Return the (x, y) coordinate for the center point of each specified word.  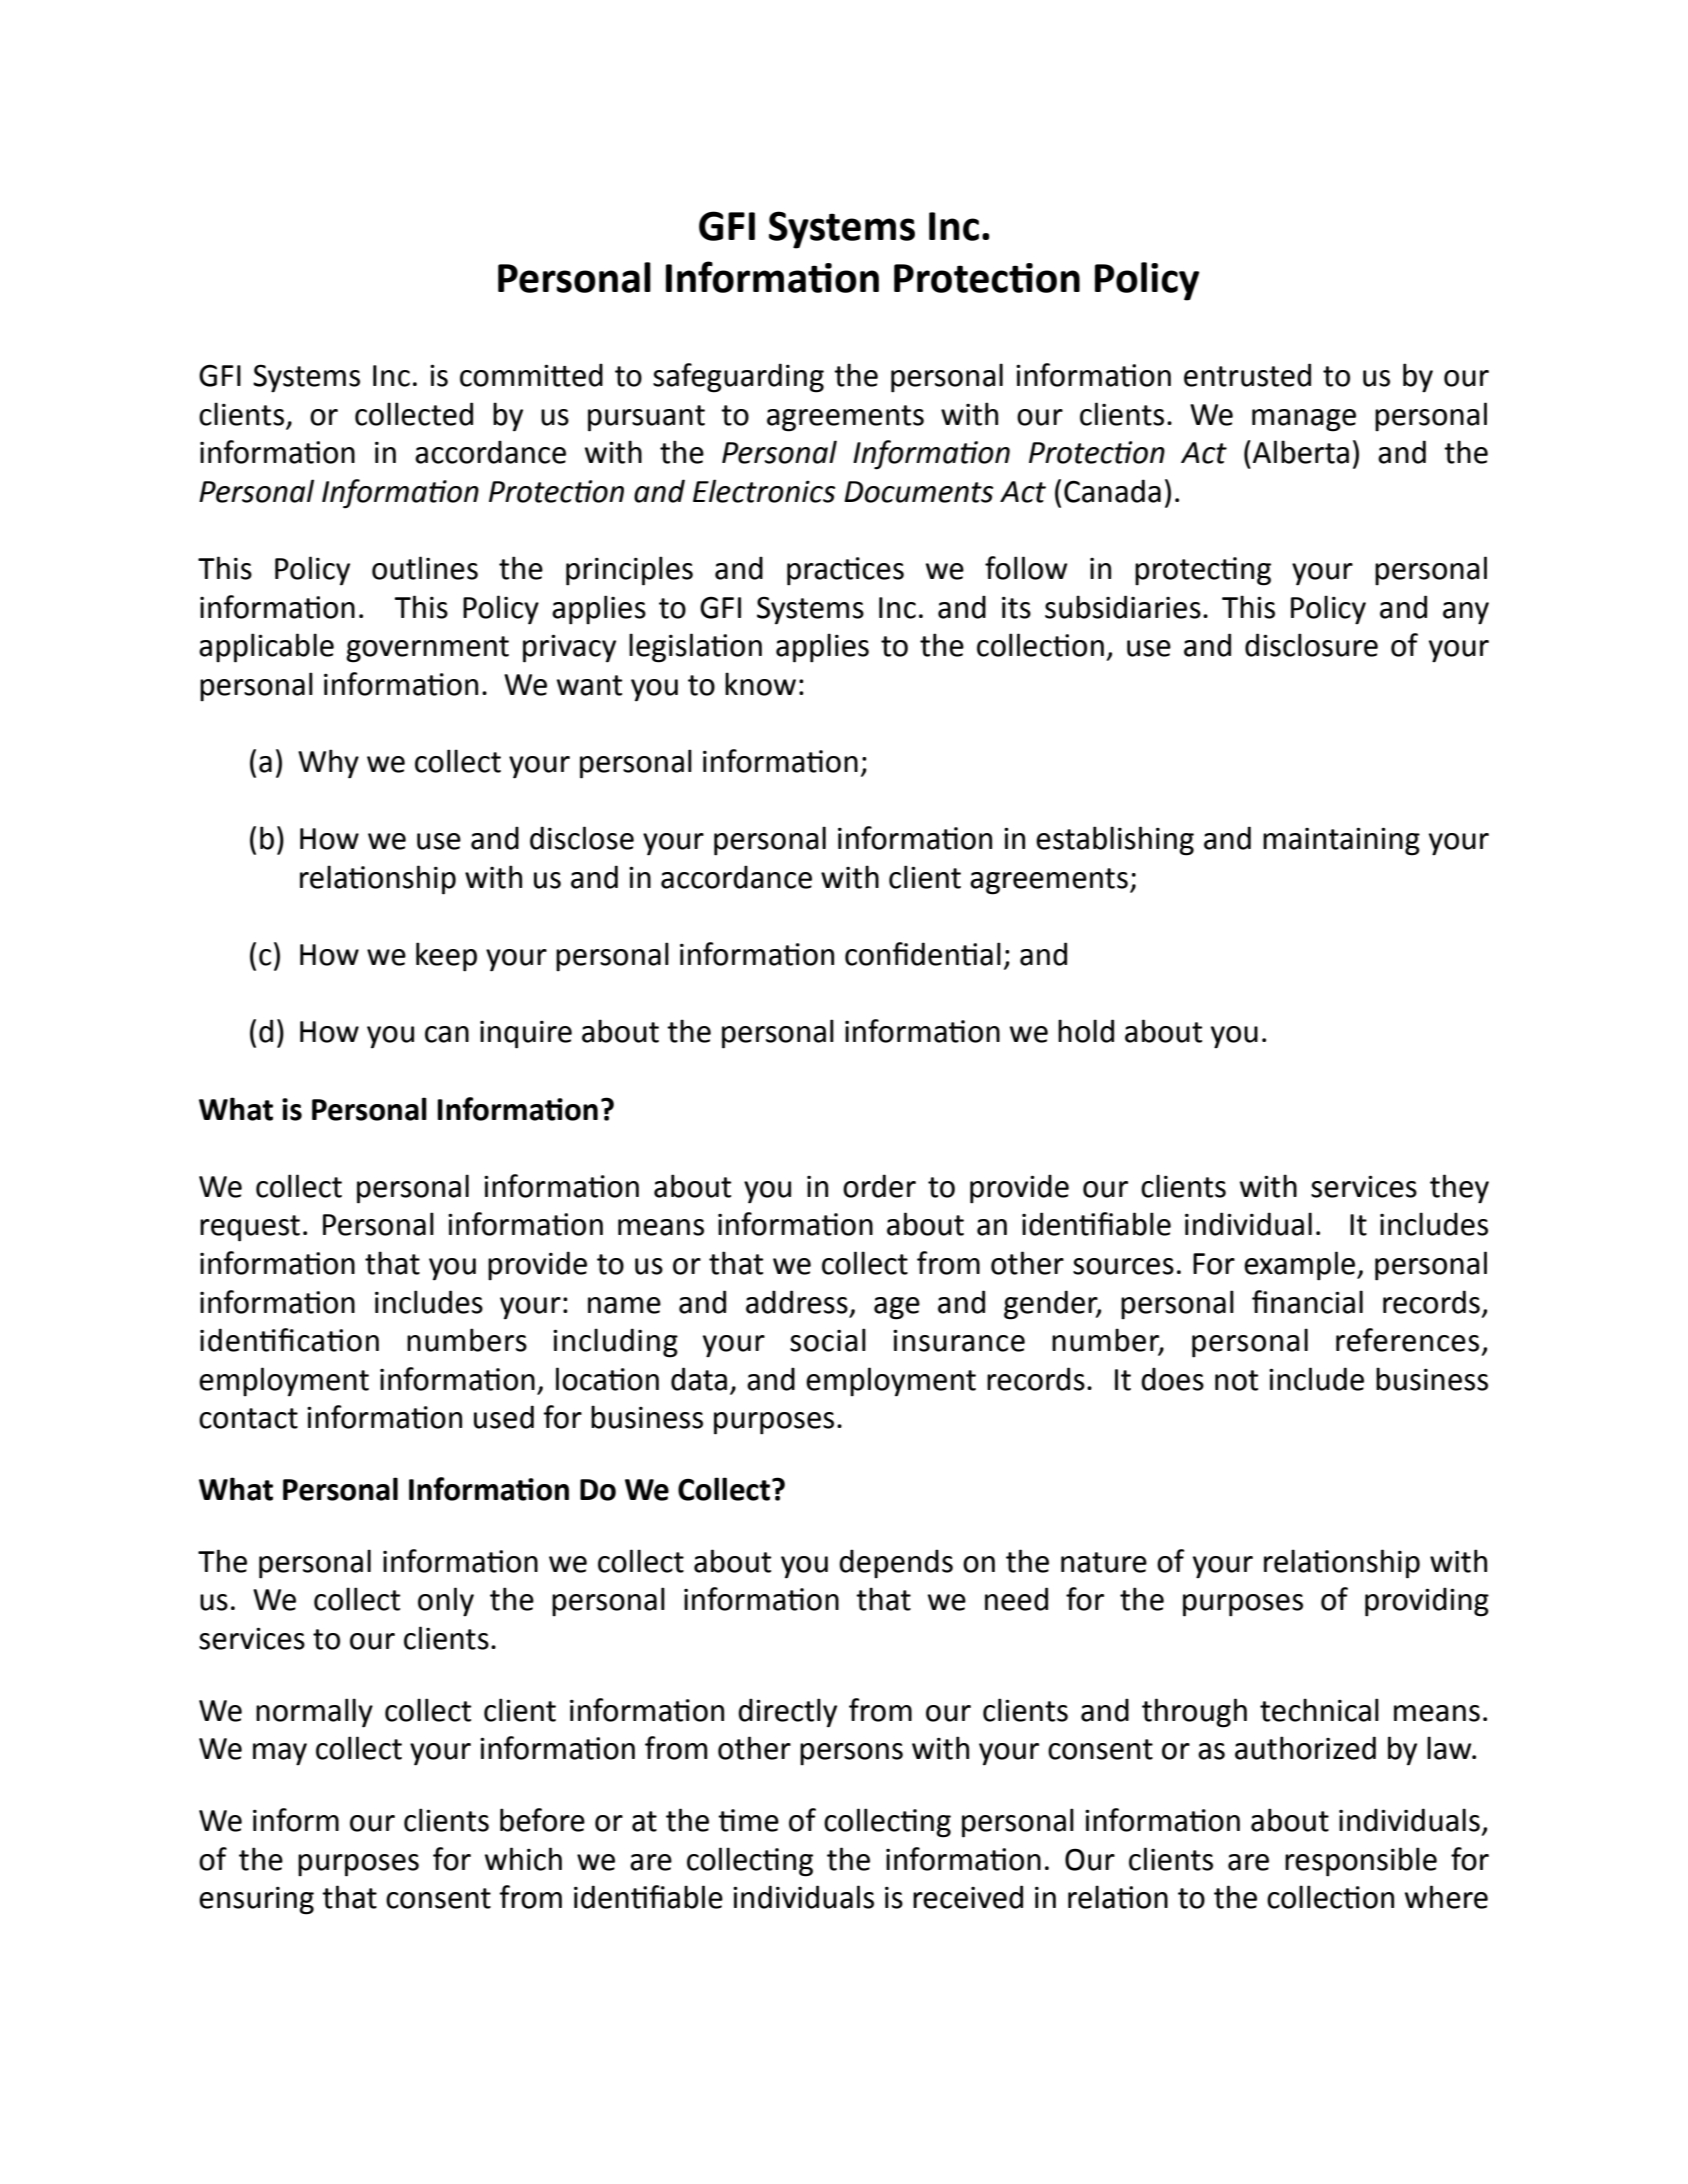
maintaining (1341, 841)
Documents (918, 492)
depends (896, 1564)
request (250, 1228)
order (879, 1186)
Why (328, 764)
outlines (425, 568)
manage (1304, 420)
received (968, 1897)
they (1459, 1189)
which (523, 1859)
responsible (1361, 1862)
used (504, 1417)
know (760, 684)
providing (1427, 1602)
